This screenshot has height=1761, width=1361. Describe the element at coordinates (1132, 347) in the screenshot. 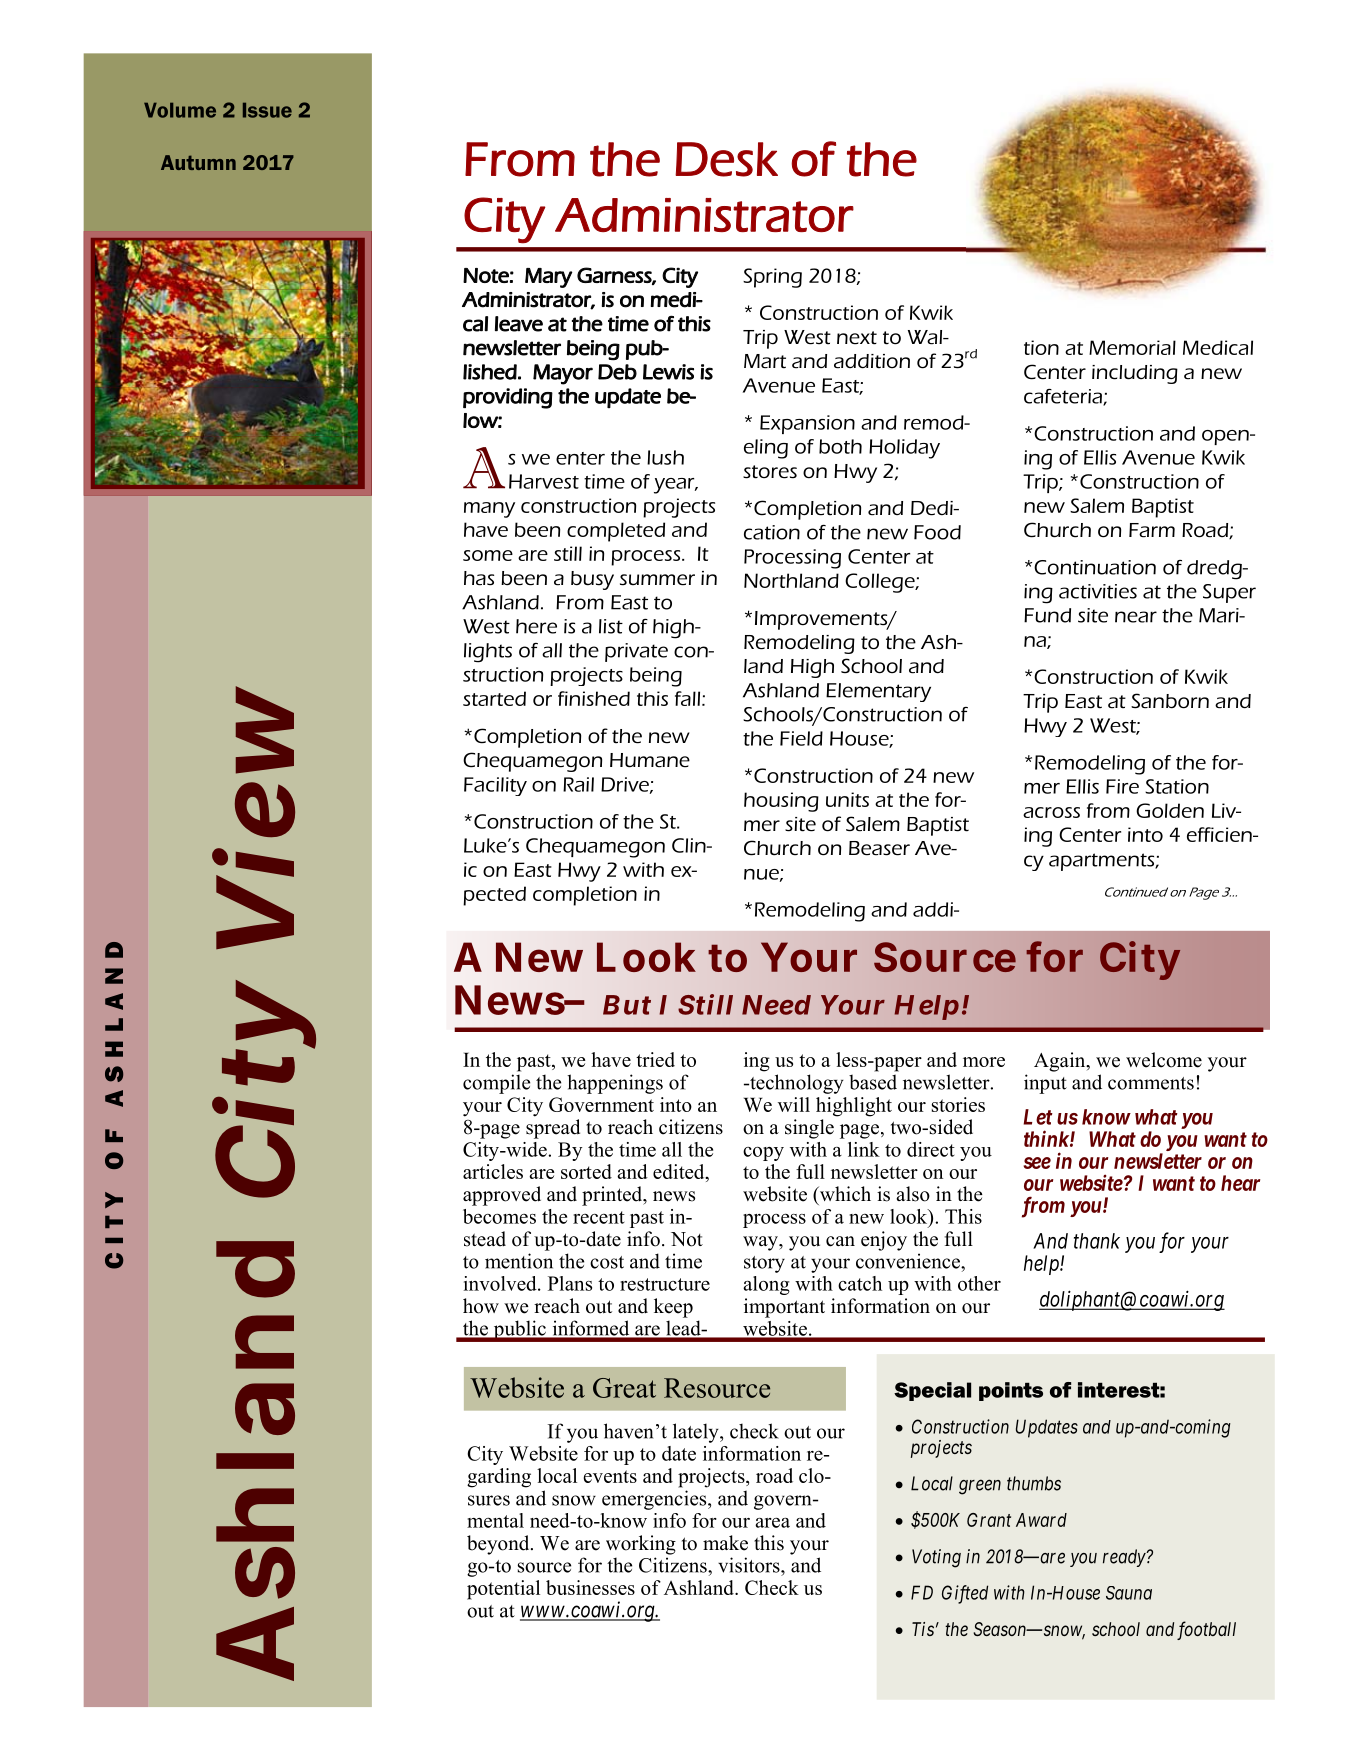

I see `Memorial` at that location.
